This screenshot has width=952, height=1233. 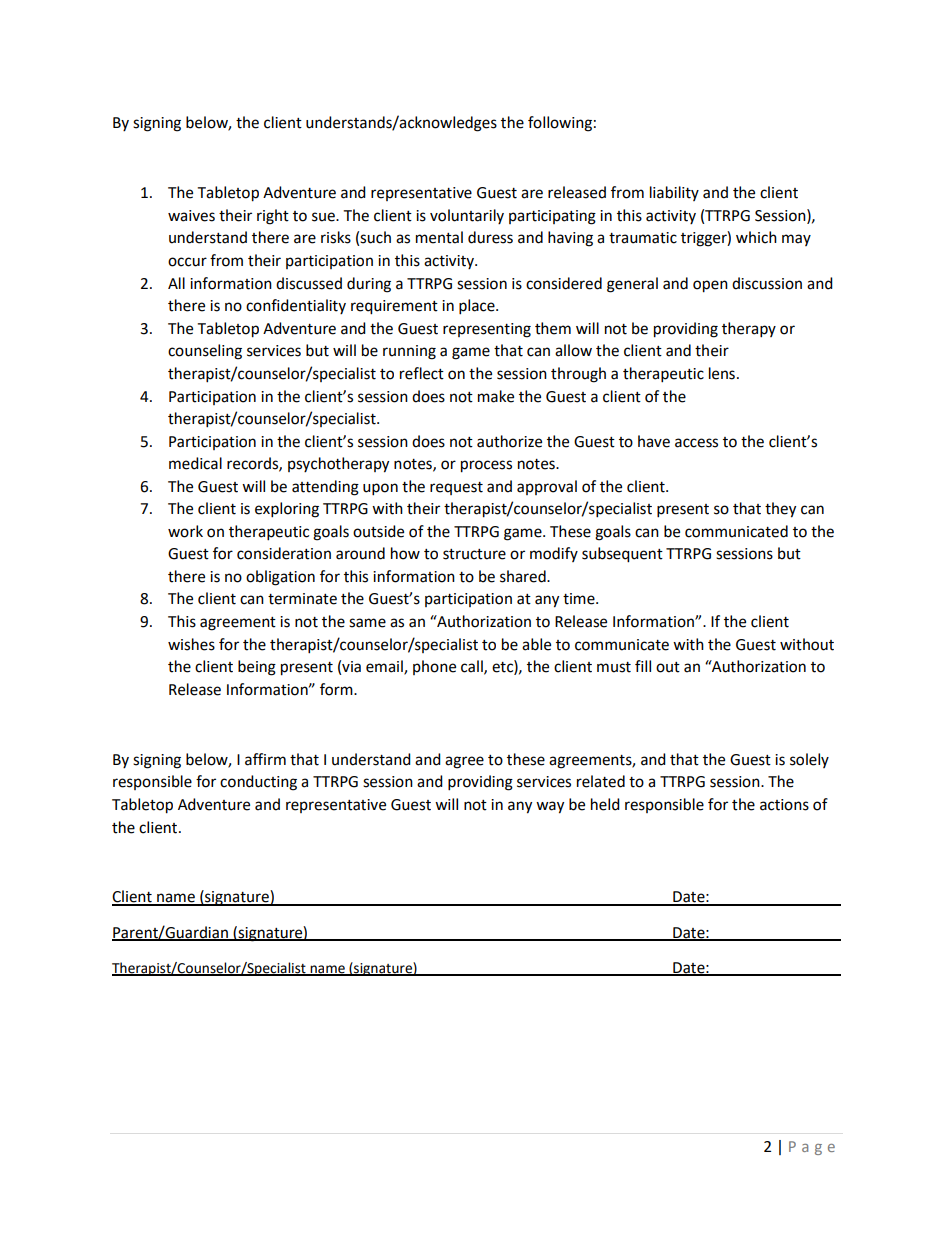 What do you see at coordinates (273, 217) in the screenshot?
I see `right` at bounding box center [273, 217].
